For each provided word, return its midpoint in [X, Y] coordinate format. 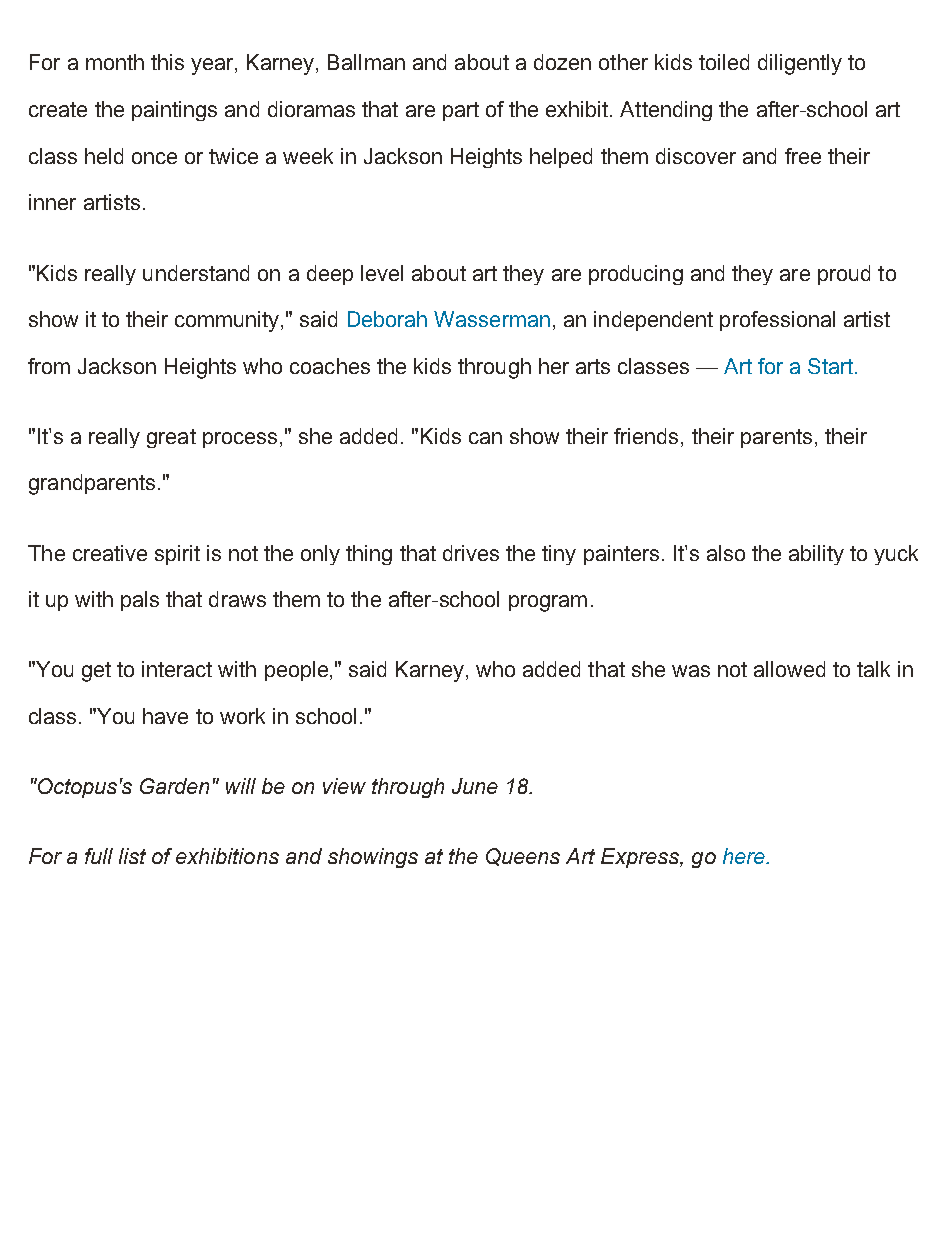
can [485, 438]
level [382, 273]
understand [196, 273]
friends [646, 436]
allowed [789, 669]
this [167, 62]
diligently [800, 64]
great [171, 438]
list [132, 856]
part [461, 111]
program [548, 603]
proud [844, 275]
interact [177, 669]
